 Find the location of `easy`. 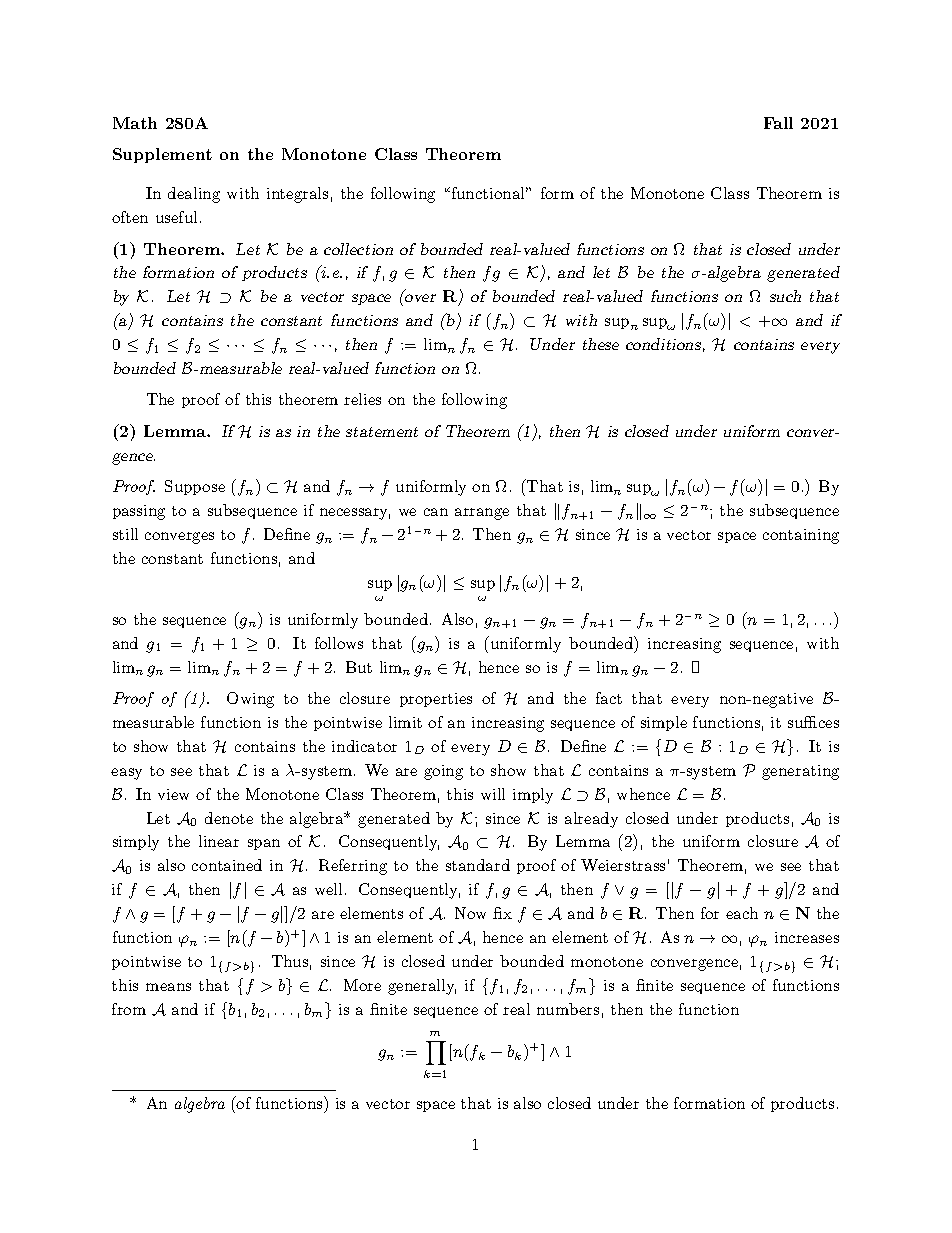

easy is located at coordinates (126, 774).
